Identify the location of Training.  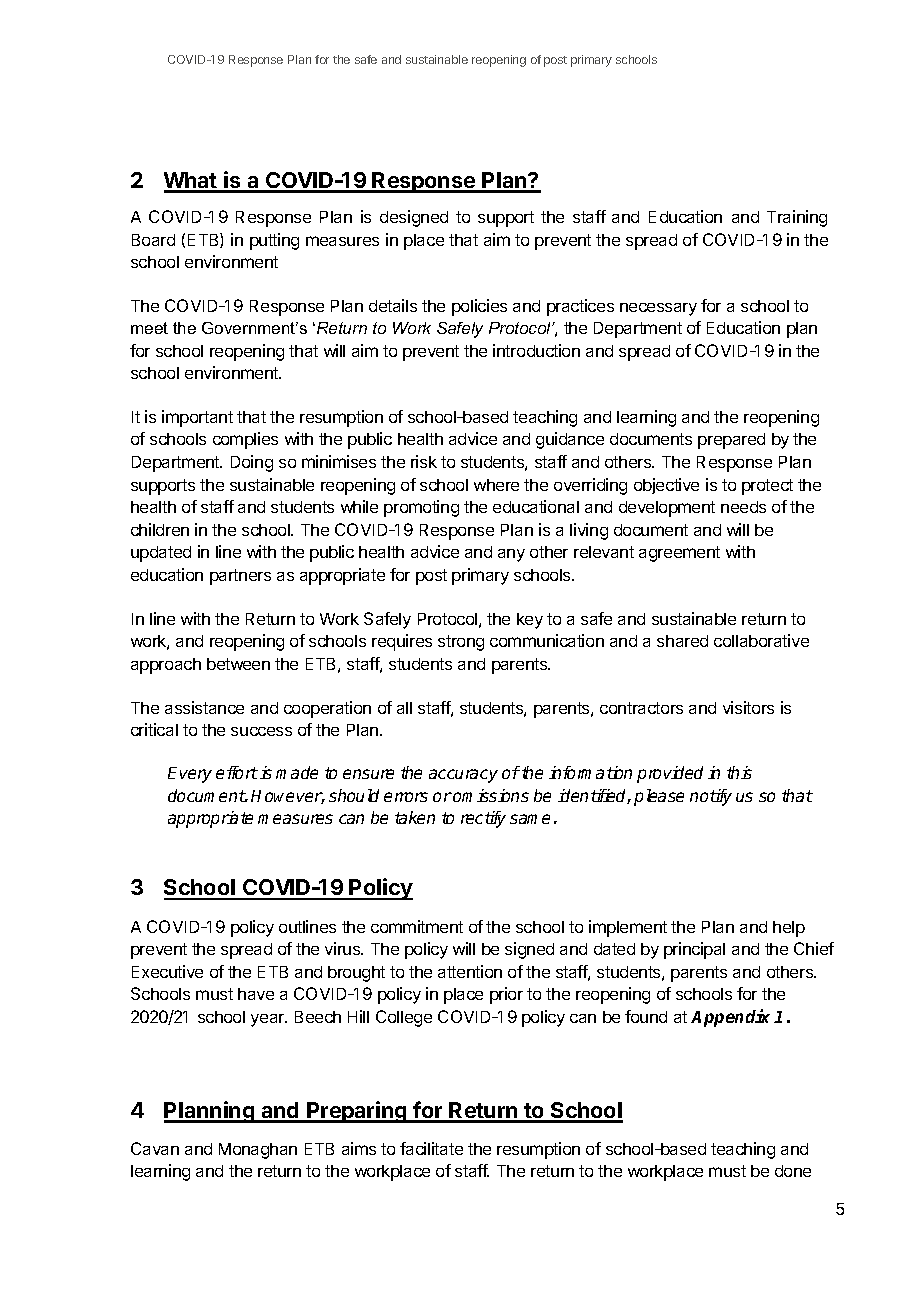
(797, 218).
